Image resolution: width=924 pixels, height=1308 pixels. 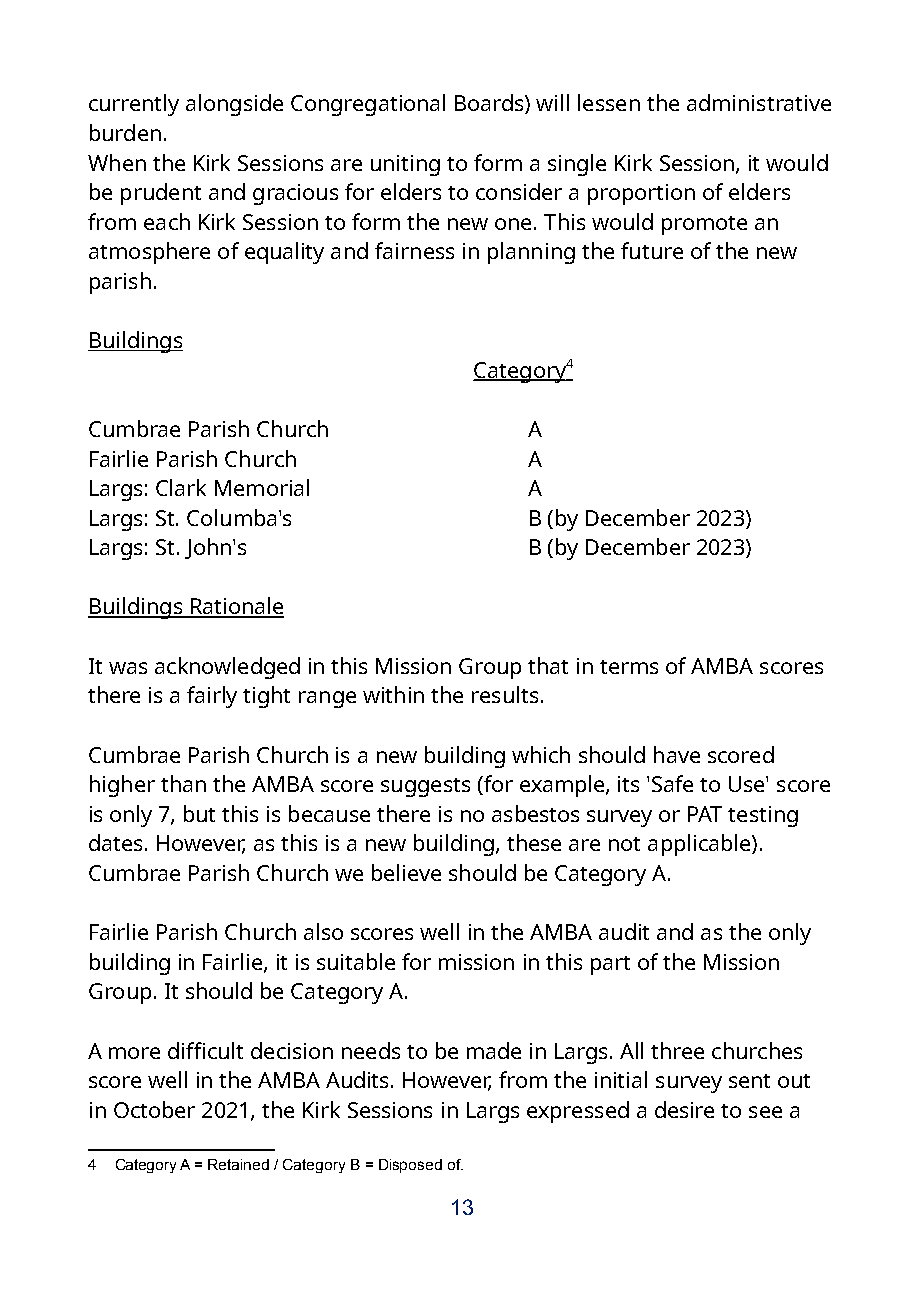 What do you see at coordinates (759, 102) in the screenshot?
I see `administrative` at bounding box center [759, 102].
